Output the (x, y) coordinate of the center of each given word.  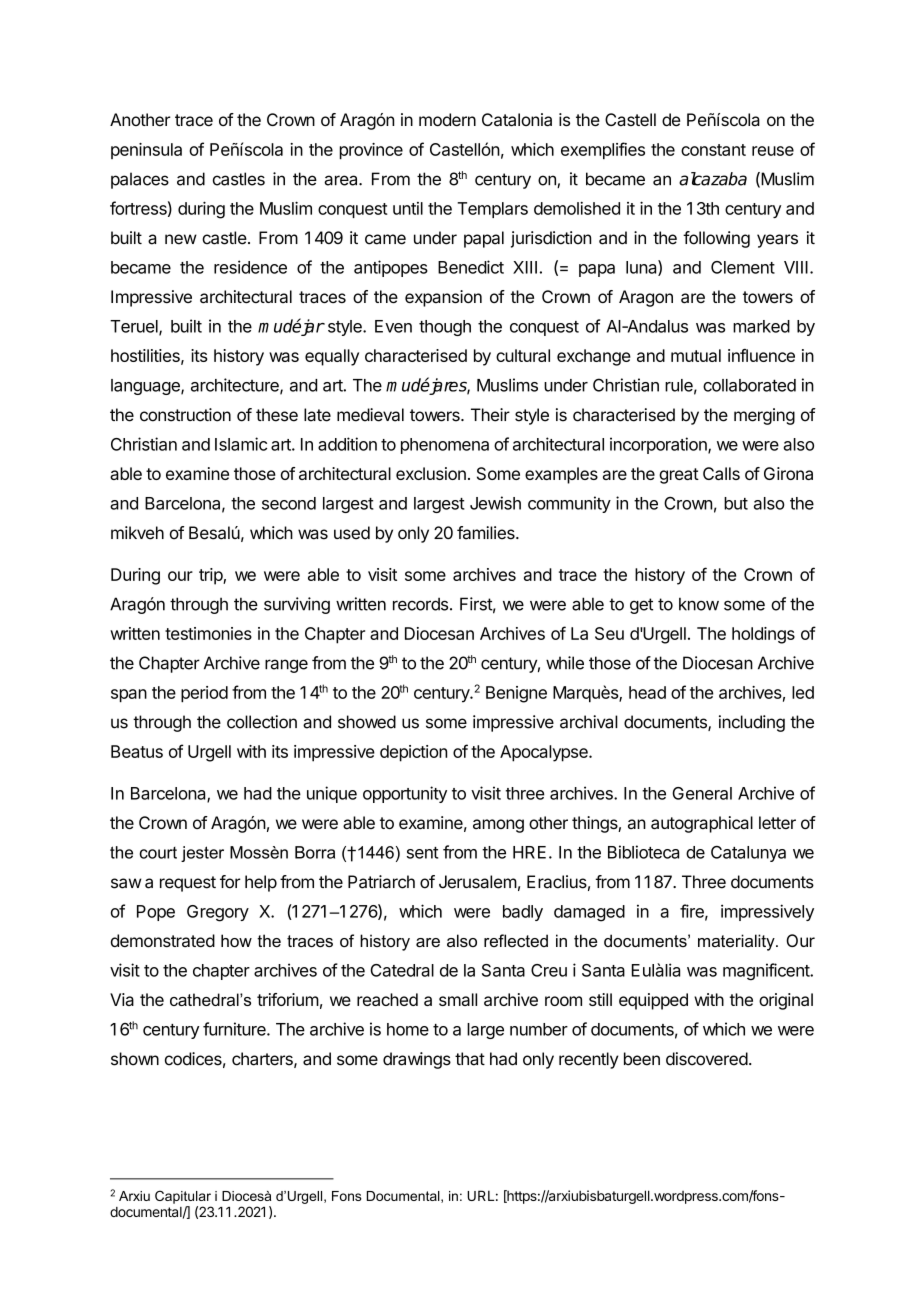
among (498, 826)
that (470, 1059)
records (420, 604)
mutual (696, 355)
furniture (235, 1029)
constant (713, 150)
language (146, 387)
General (702, 793)
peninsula (146, 151)
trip (211, 576)
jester (202, 854)
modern (447, 119)
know (699, 604)
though (445, 328)
